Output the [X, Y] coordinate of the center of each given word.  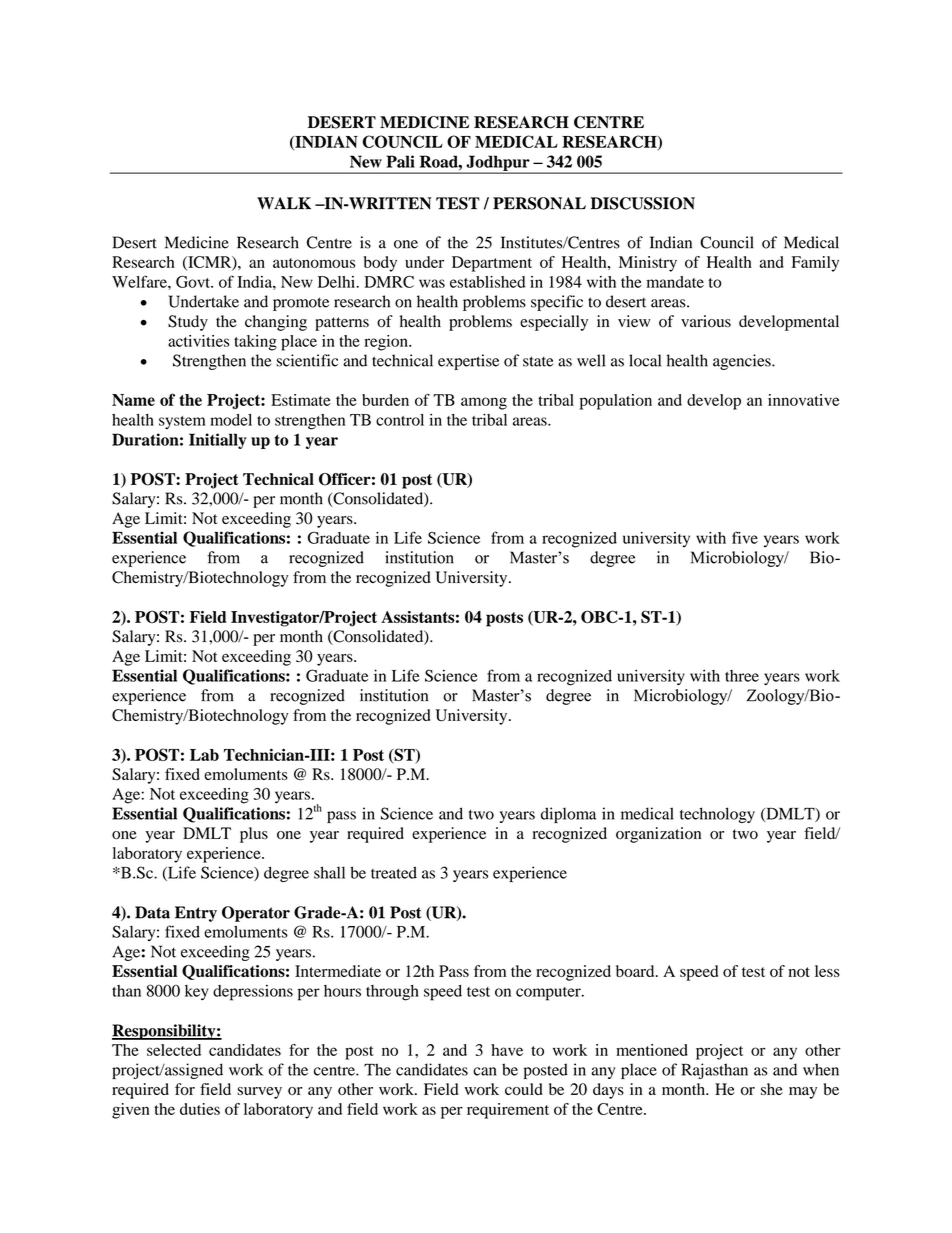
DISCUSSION [643, 203]
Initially [218, 441]
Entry [196, 914]
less [827, 971]
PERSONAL [539, 203]
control [400, 420]
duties [200, 1109]
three [742, 676]
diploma [568, 815]
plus [254, 835]
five [745, 537]
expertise [468, 362]
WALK [284, 203]
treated [394, 872]
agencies [743, 362]
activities [199, 341]
